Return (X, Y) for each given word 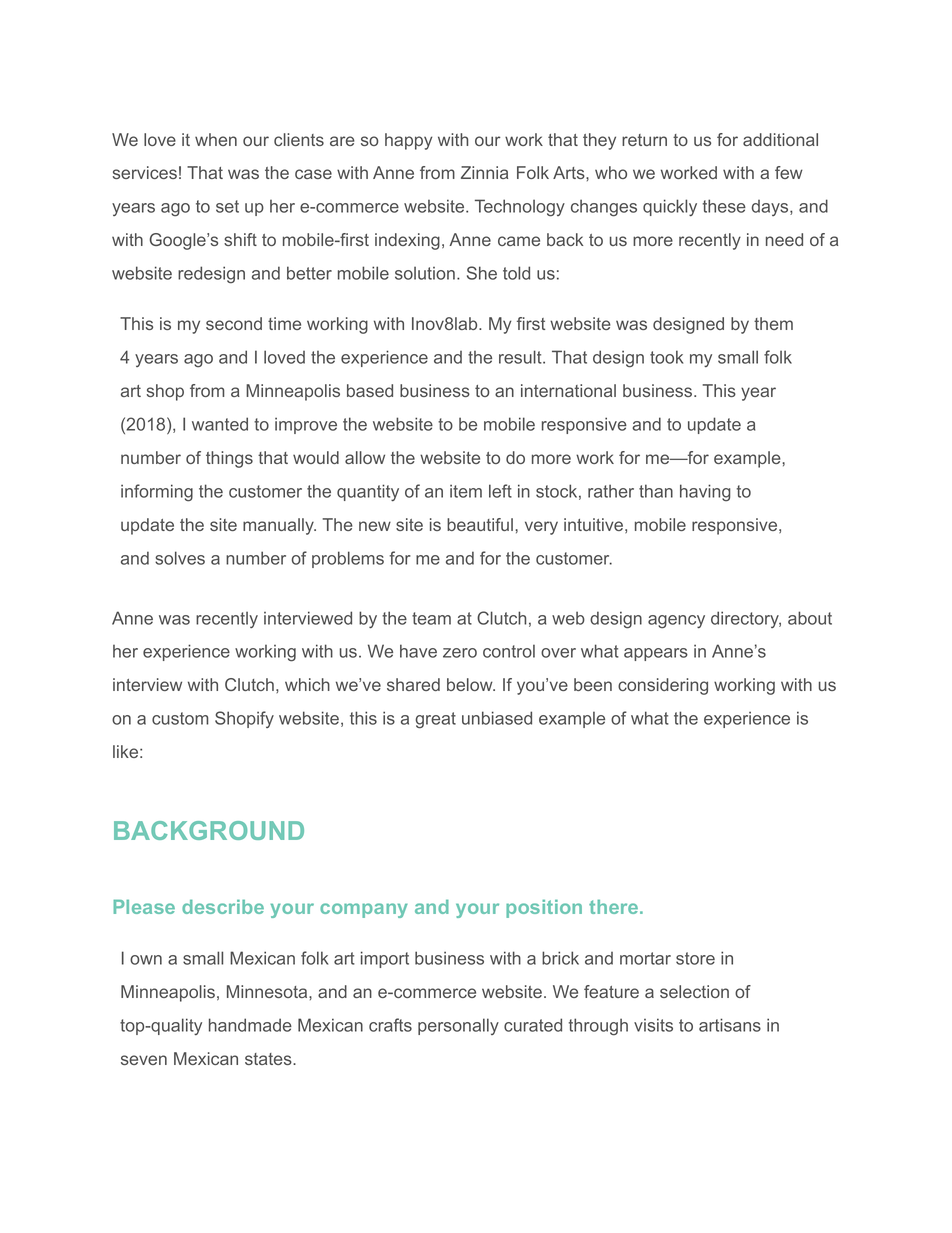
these (724, 206)
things (229, 459)
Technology (520, 208)
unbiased (497, 718)
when (216, 139)
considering (663, 686)
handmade (250, 1025)
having (705, 493)
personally (458, 1026)
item (466, 491)
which (307, 684)
